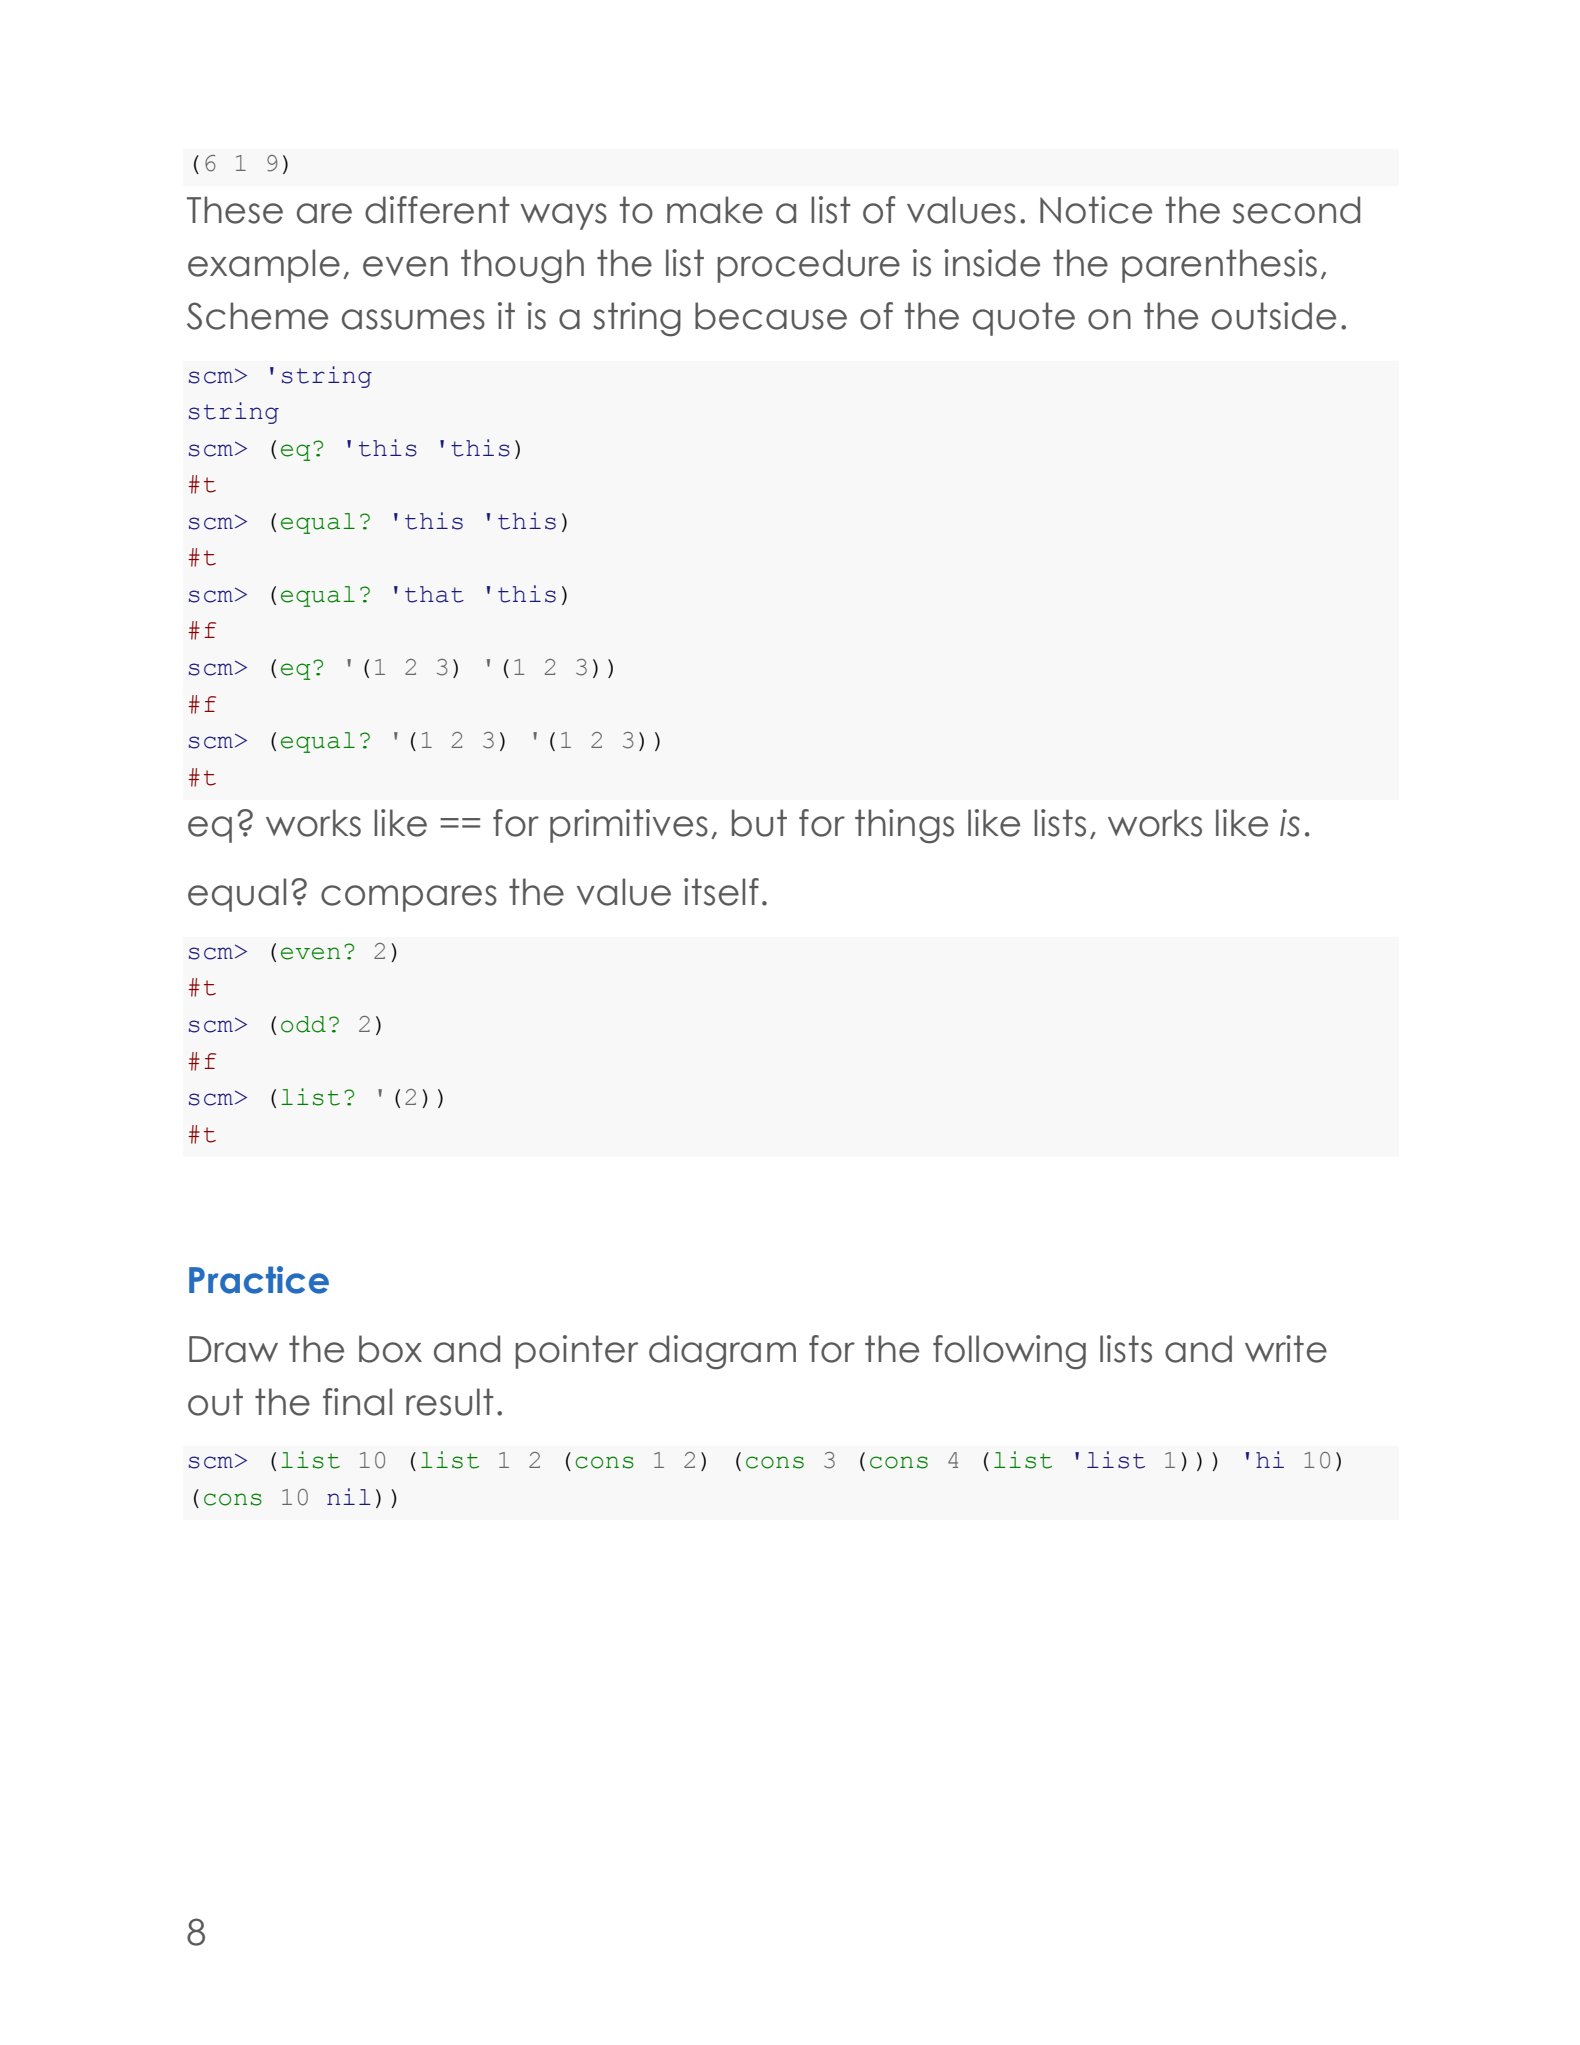 The image size is (1580, 2045). I want to click on but, so click(759, 823).
